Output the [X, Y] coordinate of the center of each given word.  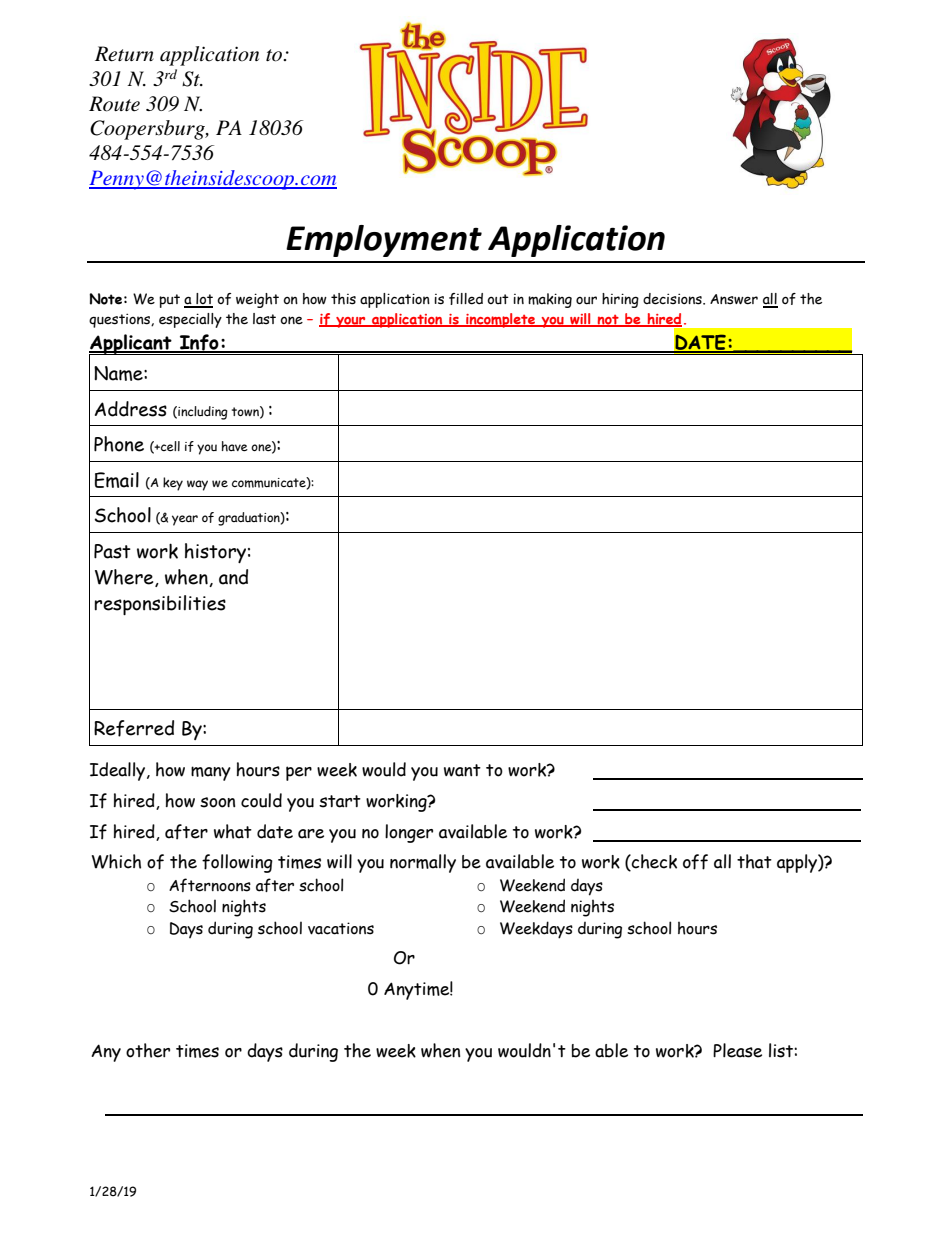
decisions [673, 299]
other [148, 1050]
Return [124, 54]
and [233, 577]
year [185, 520]
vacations [341, 928]
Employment [384, 241]
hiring [620, 300]
